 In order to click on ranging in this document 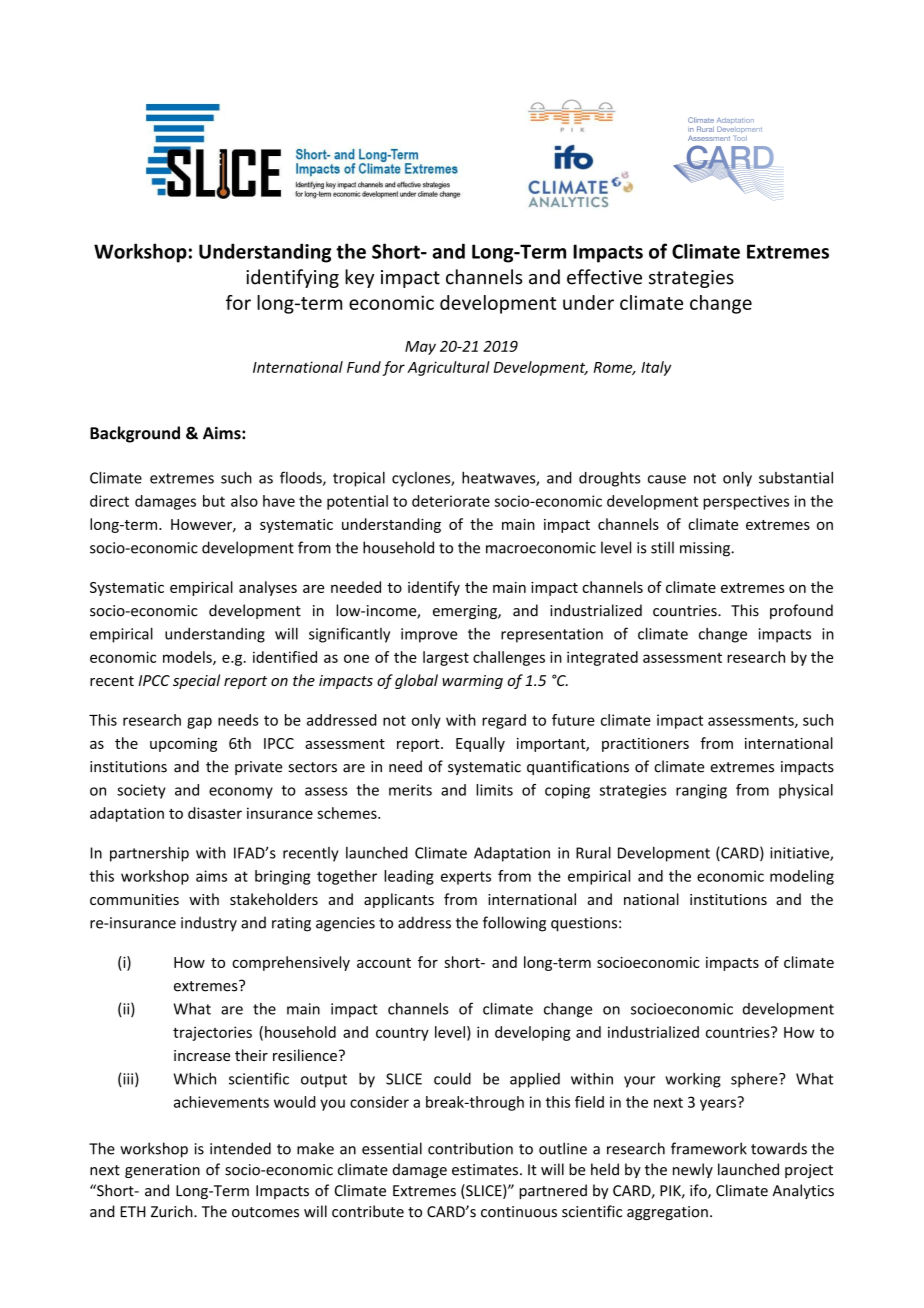, I will do `click(701, 791)`.
